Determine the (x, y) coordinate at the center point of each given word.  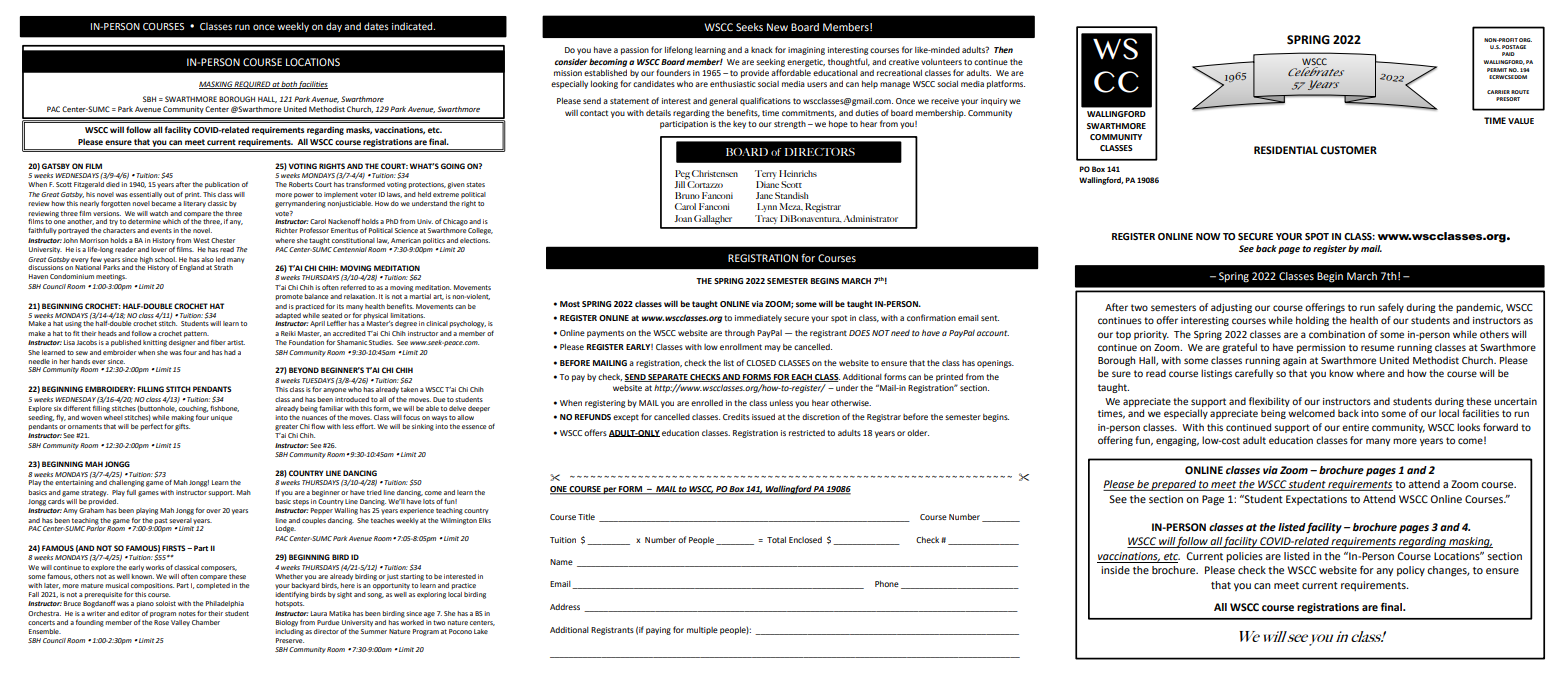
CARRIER (1498, 92)
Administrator (870, 218)
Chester (223, 240)
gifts (182, 427)
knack (762, 49)
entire (1355, 427)
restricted (807, 433)
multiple (702, 631)
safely (1391, 308)
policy (1411, 571)
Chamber (206, 622)
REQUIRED (252, 85)
